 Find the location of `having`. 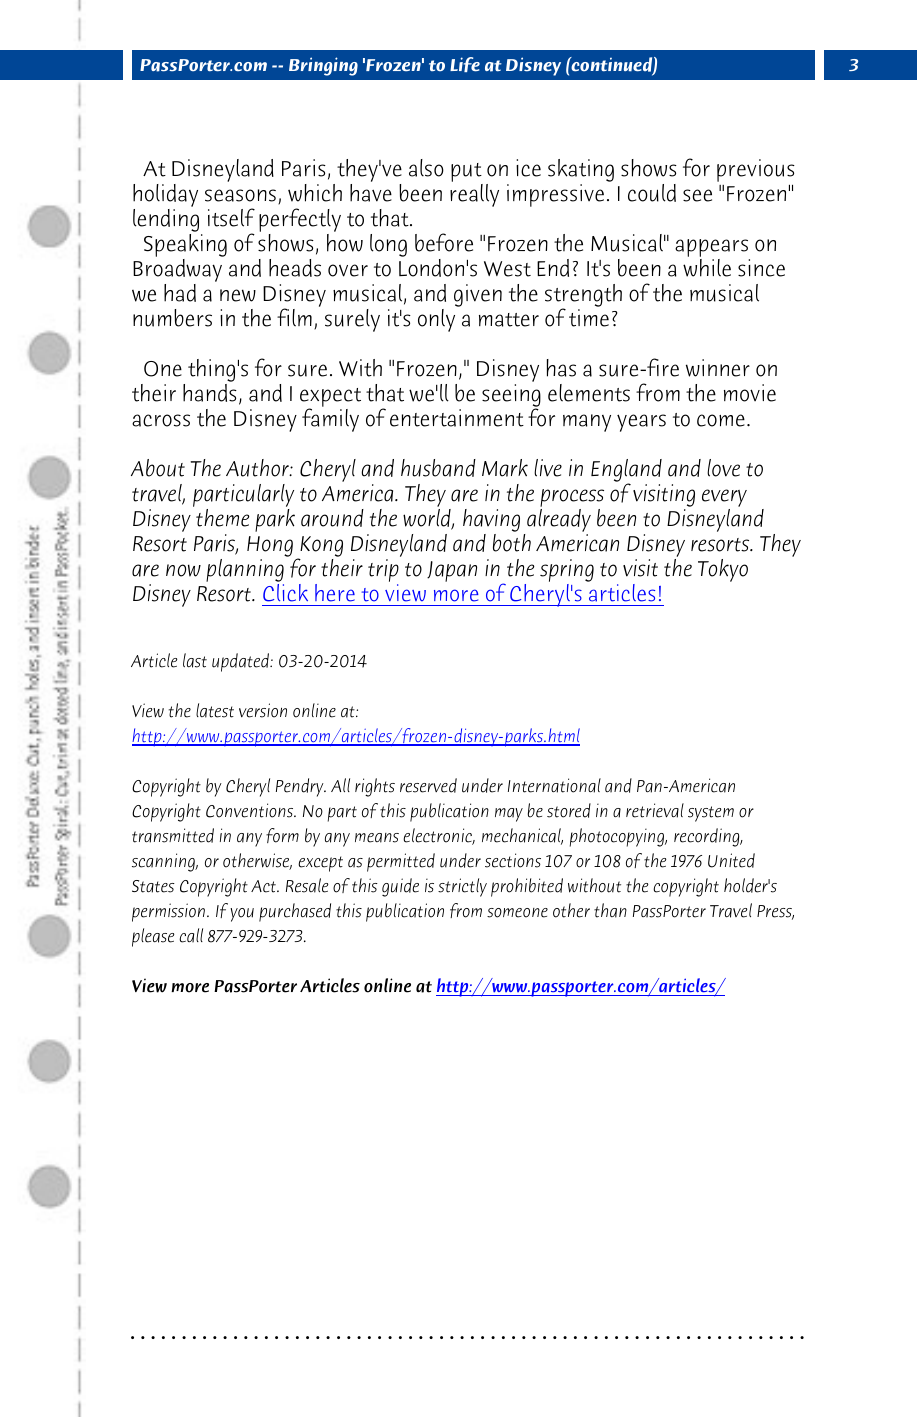

having is located at coordinates (491, 522).
